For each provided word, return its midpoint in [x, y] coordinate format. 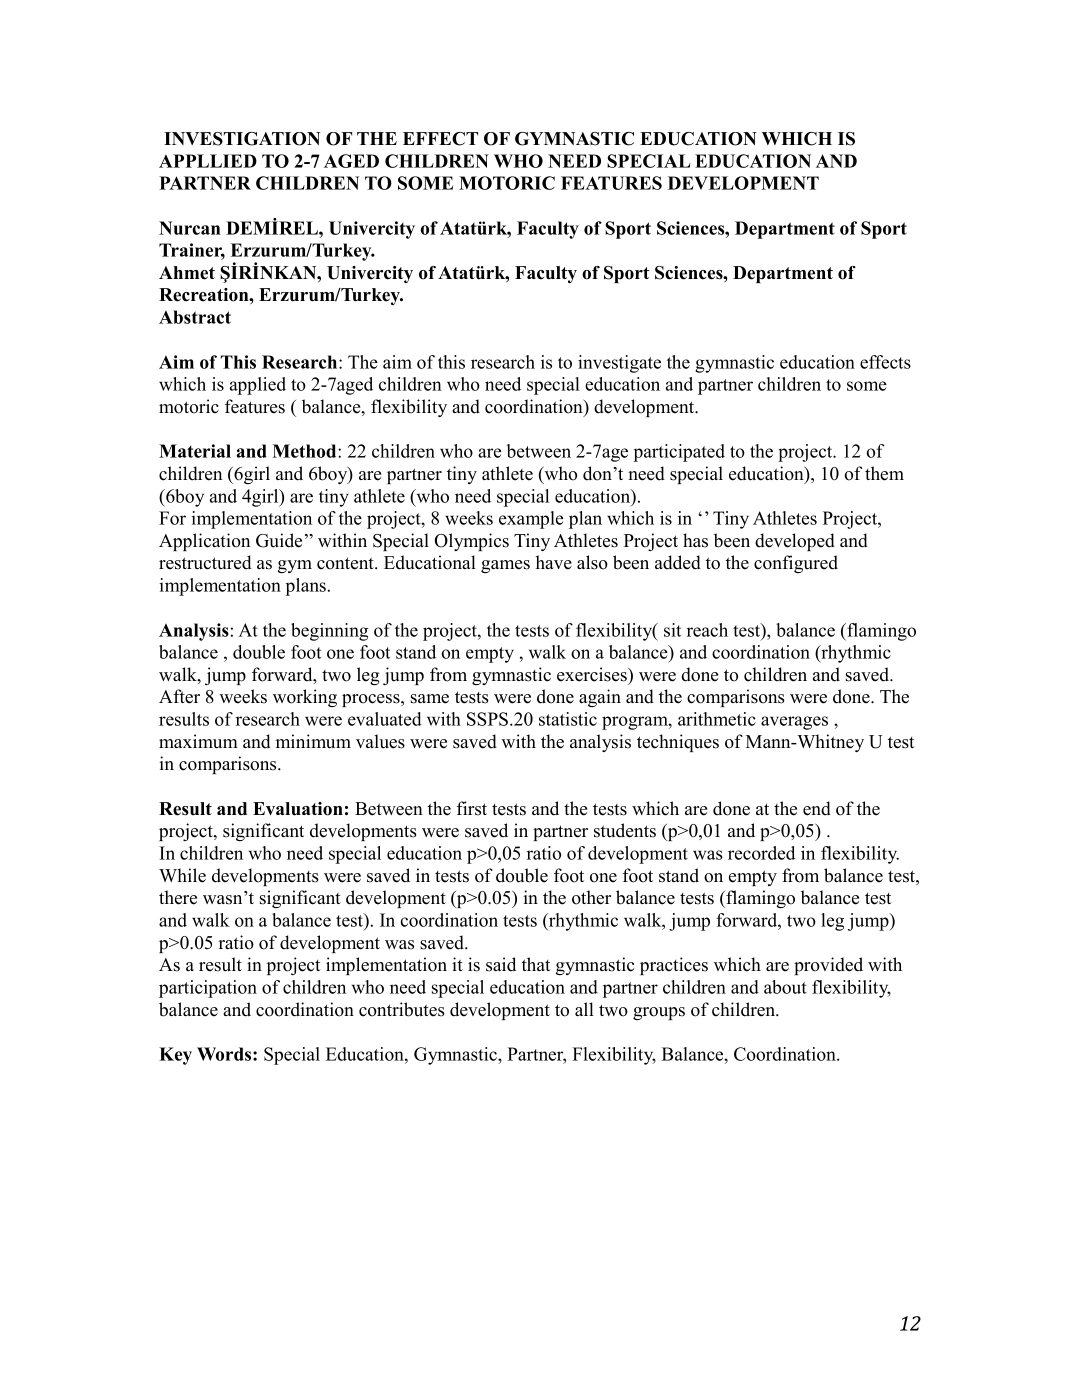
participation [208, 989]
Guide [279, 540]
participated [679, 453]
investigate [619, 364]
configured [796, 564]
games [505, 566]
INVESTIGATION [242, 139]
